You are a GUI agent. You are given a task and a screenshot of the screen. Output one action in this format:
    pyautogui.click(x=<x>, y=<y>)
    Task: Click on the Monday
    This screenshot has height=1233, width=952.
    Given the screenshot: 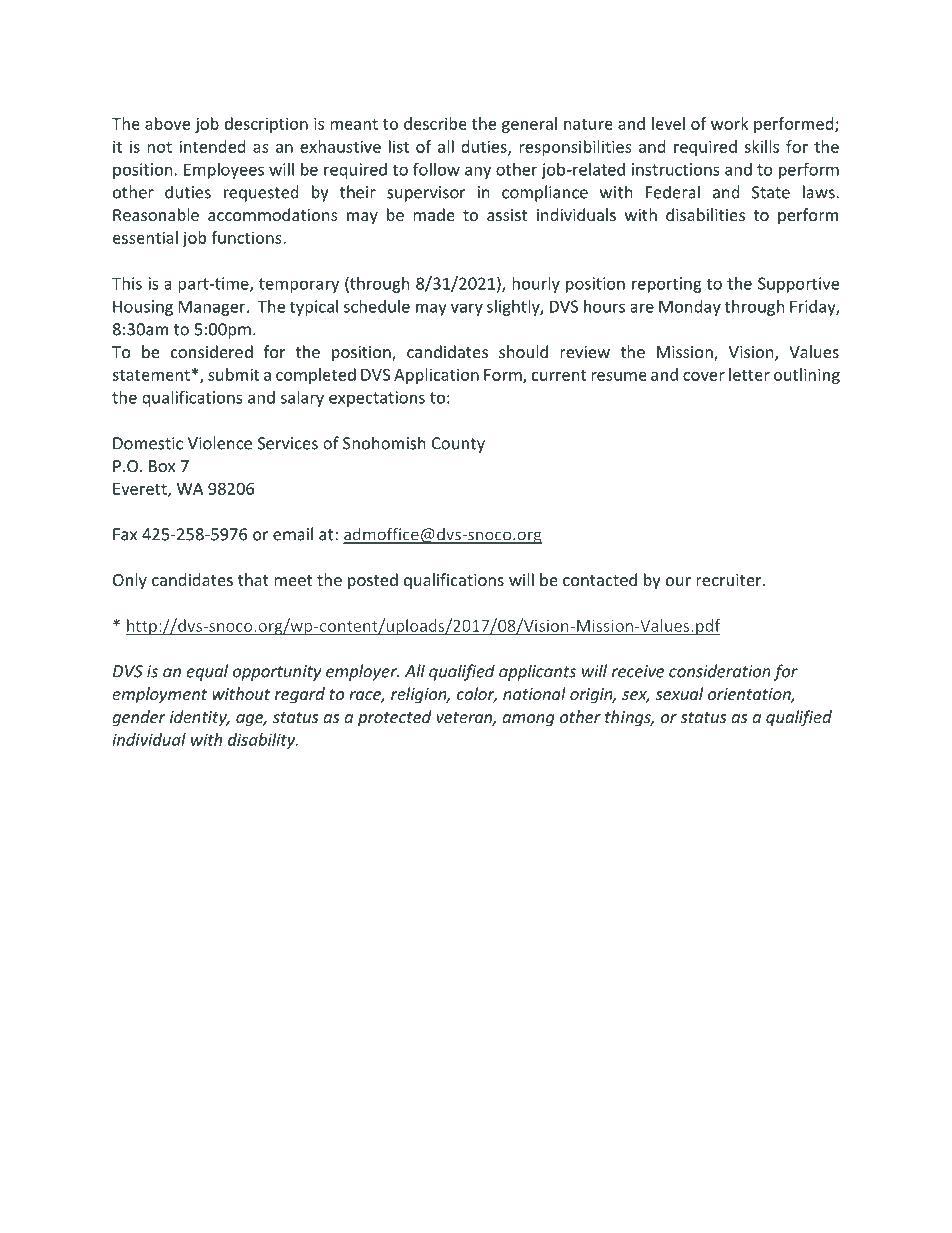 What is the action you would take?
    pyautogui.click(x=690, y=308)
